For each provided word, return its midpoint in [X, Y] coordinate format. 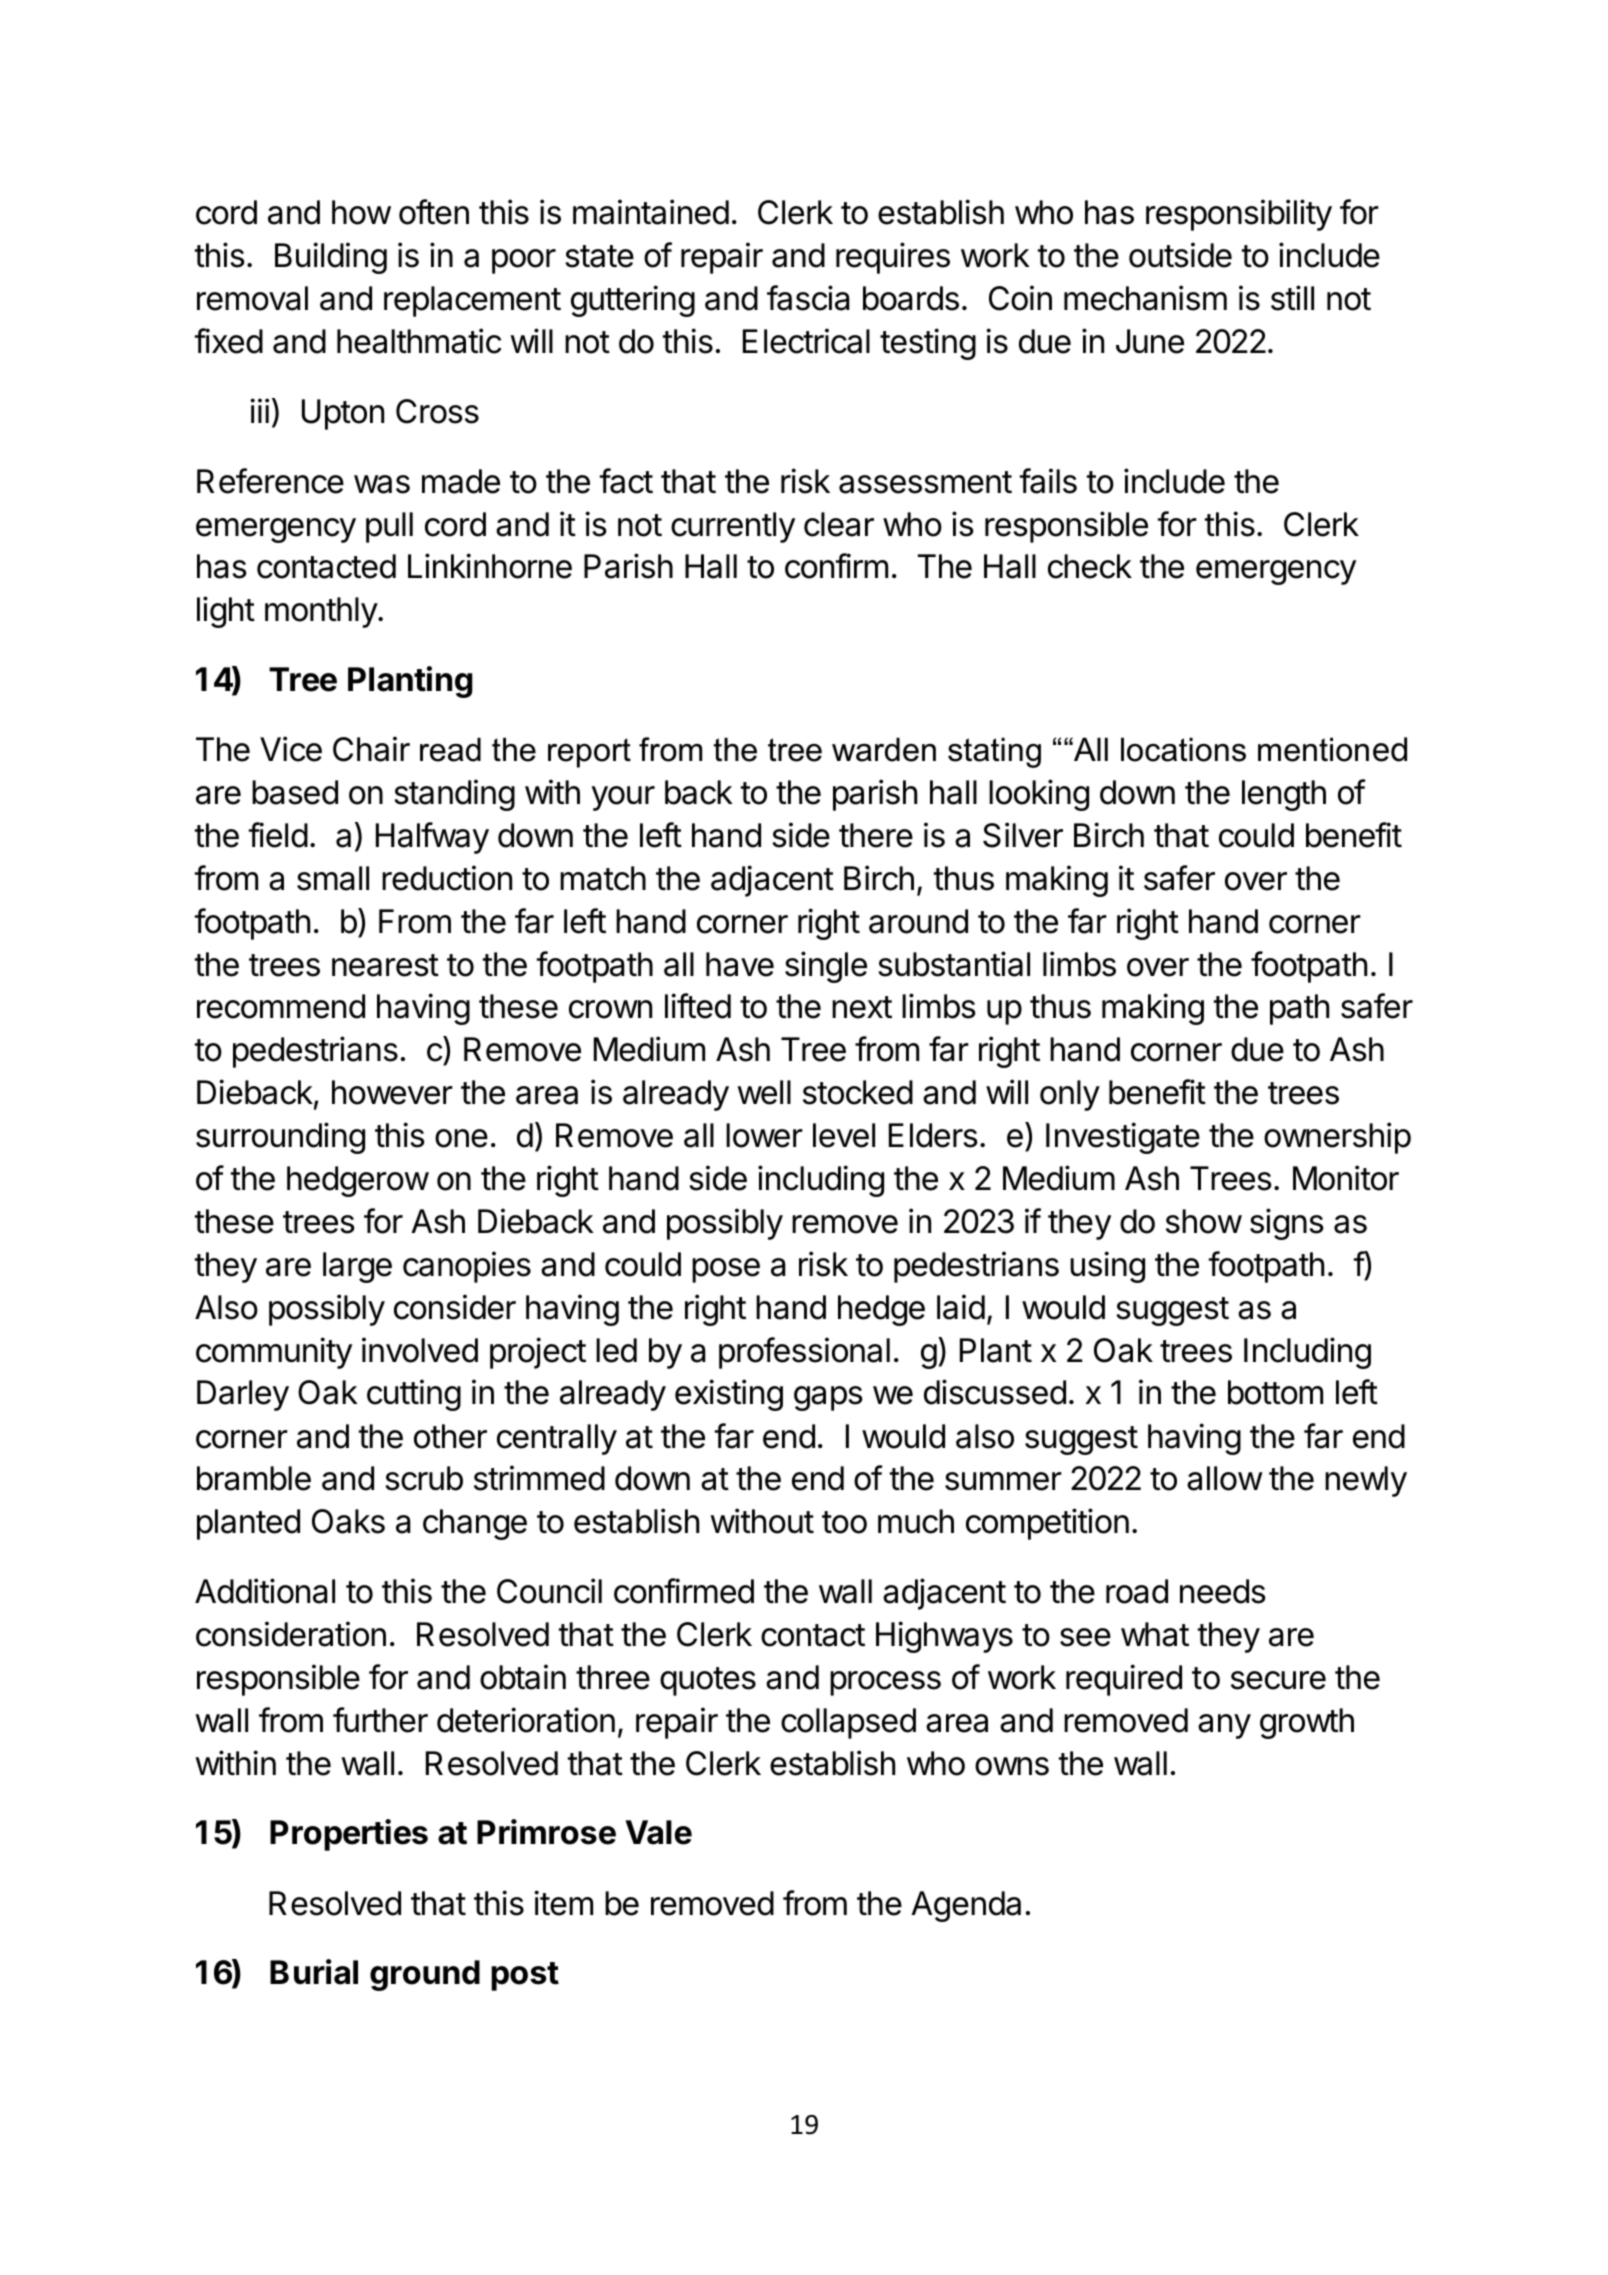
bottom [1275, 1392]
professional [804, 1353]
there [876, 835]
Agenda [966, 1906]
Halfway [432, 838]
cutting [414, 1395]
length [1284, 795]
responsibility [1239, 215]
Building [331, 258]
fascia [808, 298]
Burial [314, 1972]
